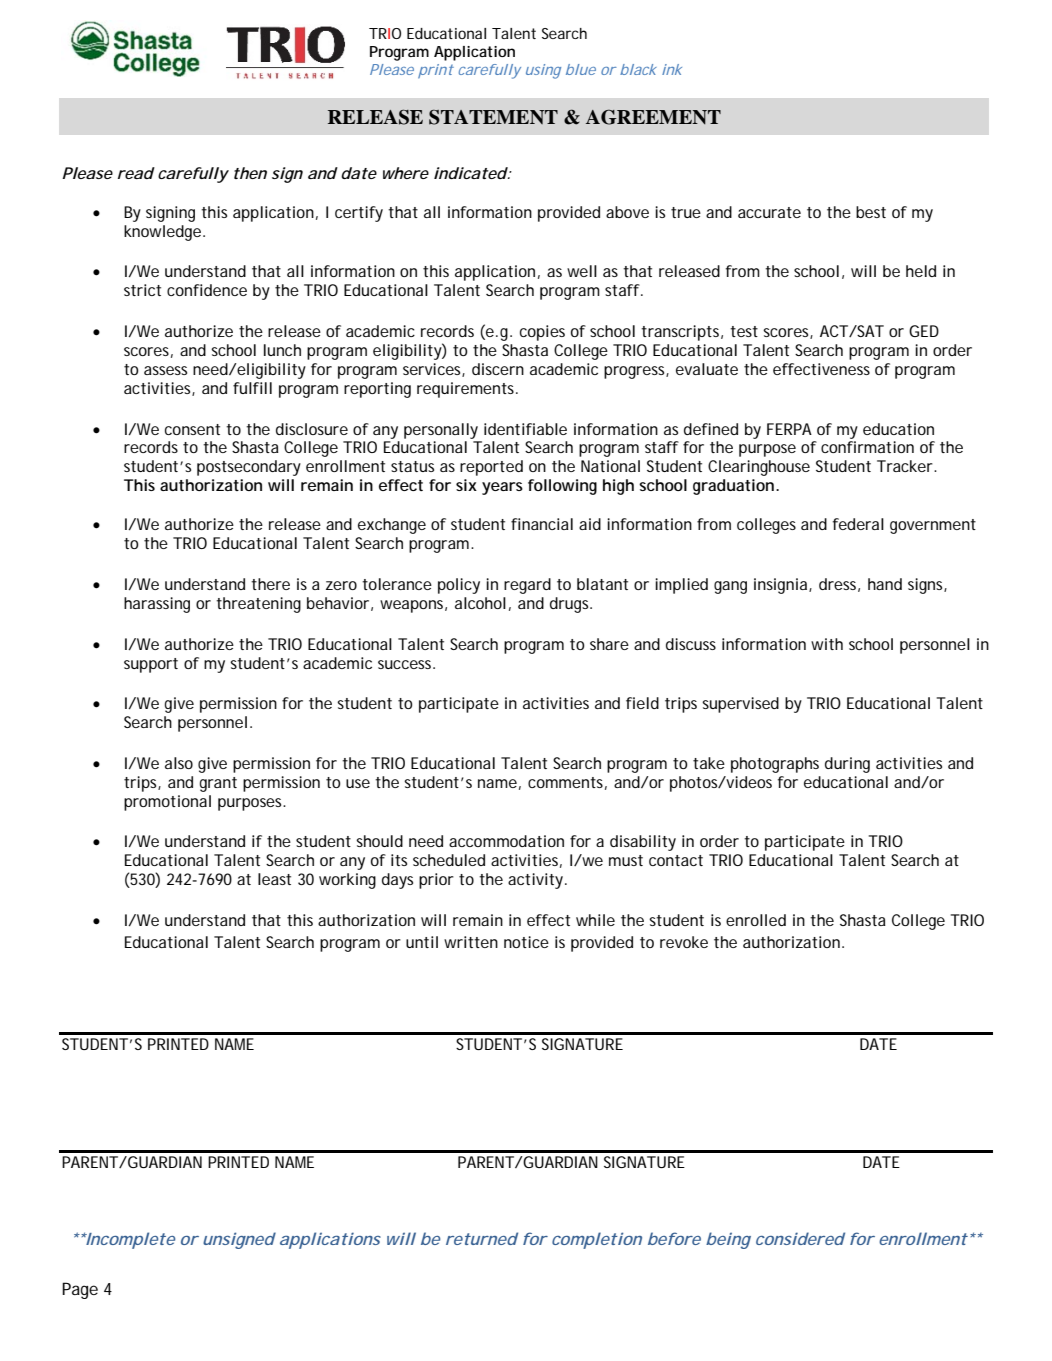 The height and width of the screenshot is (1361, 1052). Describe the element at coordinates (80, 1290) in the screenshot. I see `Page` at that location.
